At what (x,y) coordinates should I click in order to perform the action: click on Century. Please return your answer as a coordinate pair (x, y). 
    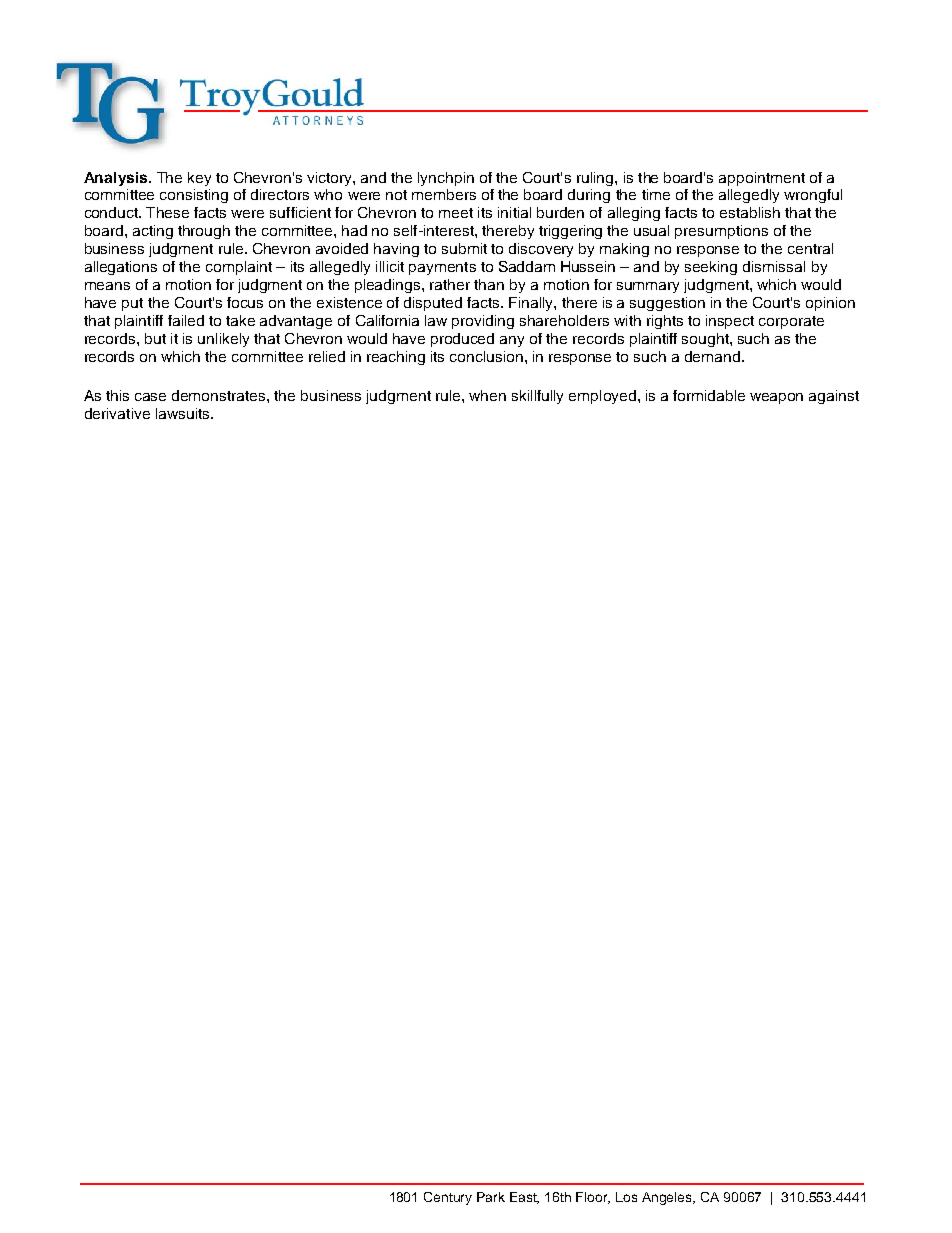
    Looking at the image, I should click on (448, 1198).
